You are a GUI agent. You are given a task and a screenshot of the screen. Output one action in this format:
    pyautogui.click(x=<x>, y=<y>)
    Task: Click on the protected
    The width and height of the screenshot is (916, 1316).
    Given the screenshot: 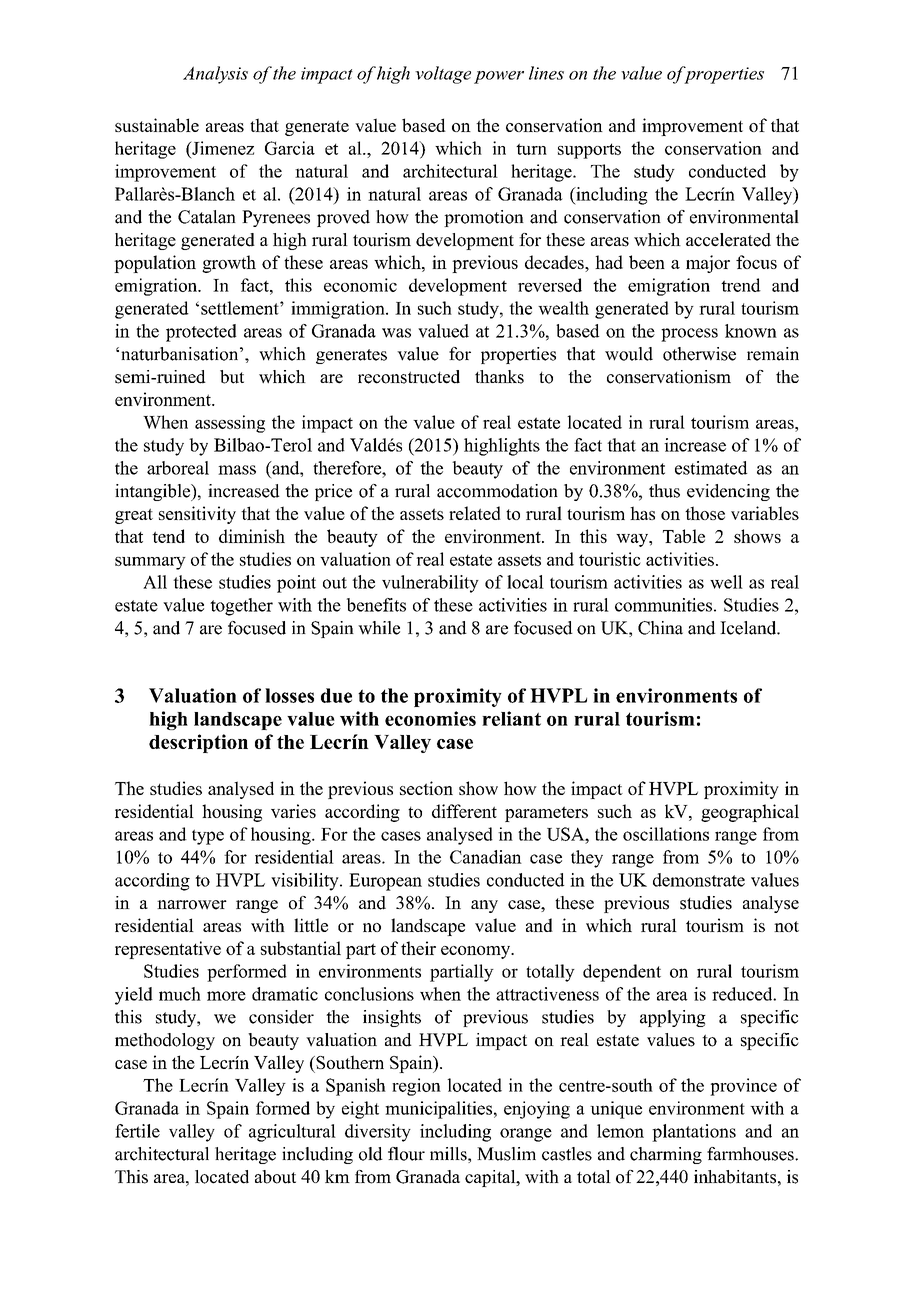 What is the action you would take?
    pyautogui.click(x=201, y=333)
